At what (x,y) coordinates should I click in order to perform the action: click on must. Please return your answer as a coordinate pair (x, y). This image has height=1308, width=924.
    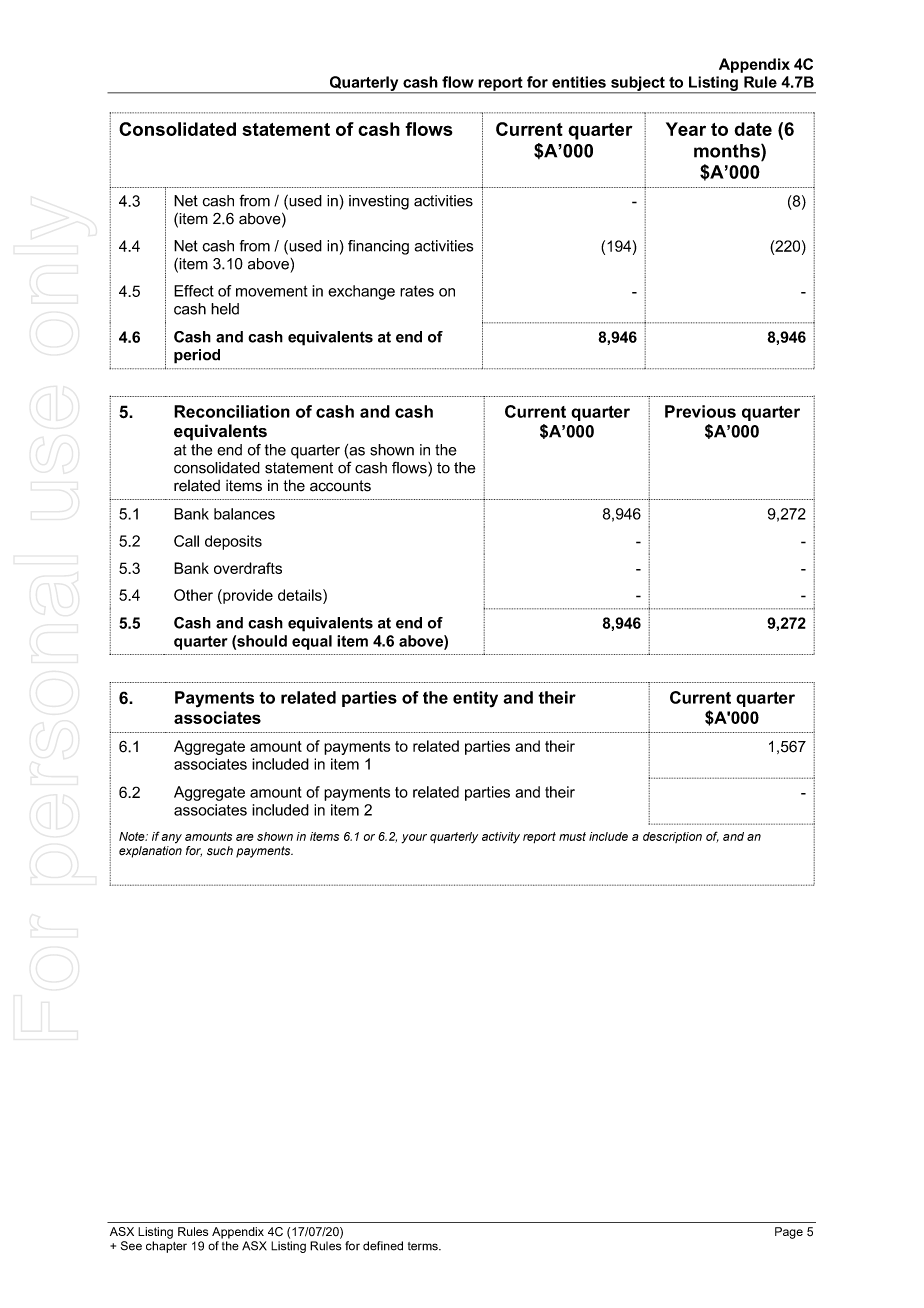
    Looking at the image, I should click on (572, 836).
